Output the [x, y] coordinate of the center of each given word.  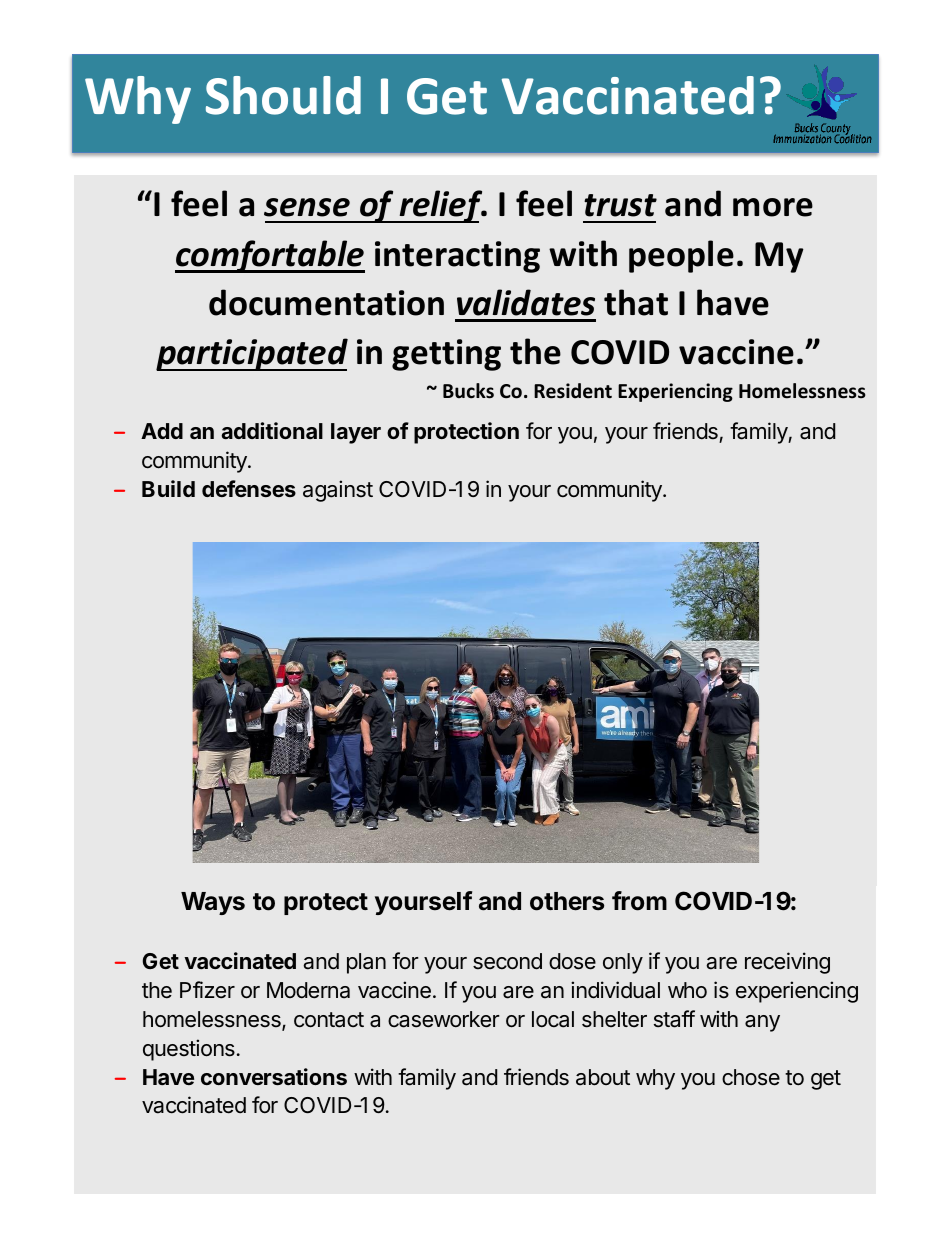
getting [446, 355]
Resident [573, 391]
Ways [213, 903]
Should [283, 95]
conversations [274, 1076]
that [636, 302]
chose [751, 1077]
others [567, 901]
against [338, 491]
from [639, 901]
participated [252, 354]
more [773, 207]
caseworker [444, 1019]
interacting [457, 257]
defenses [249, 488]
